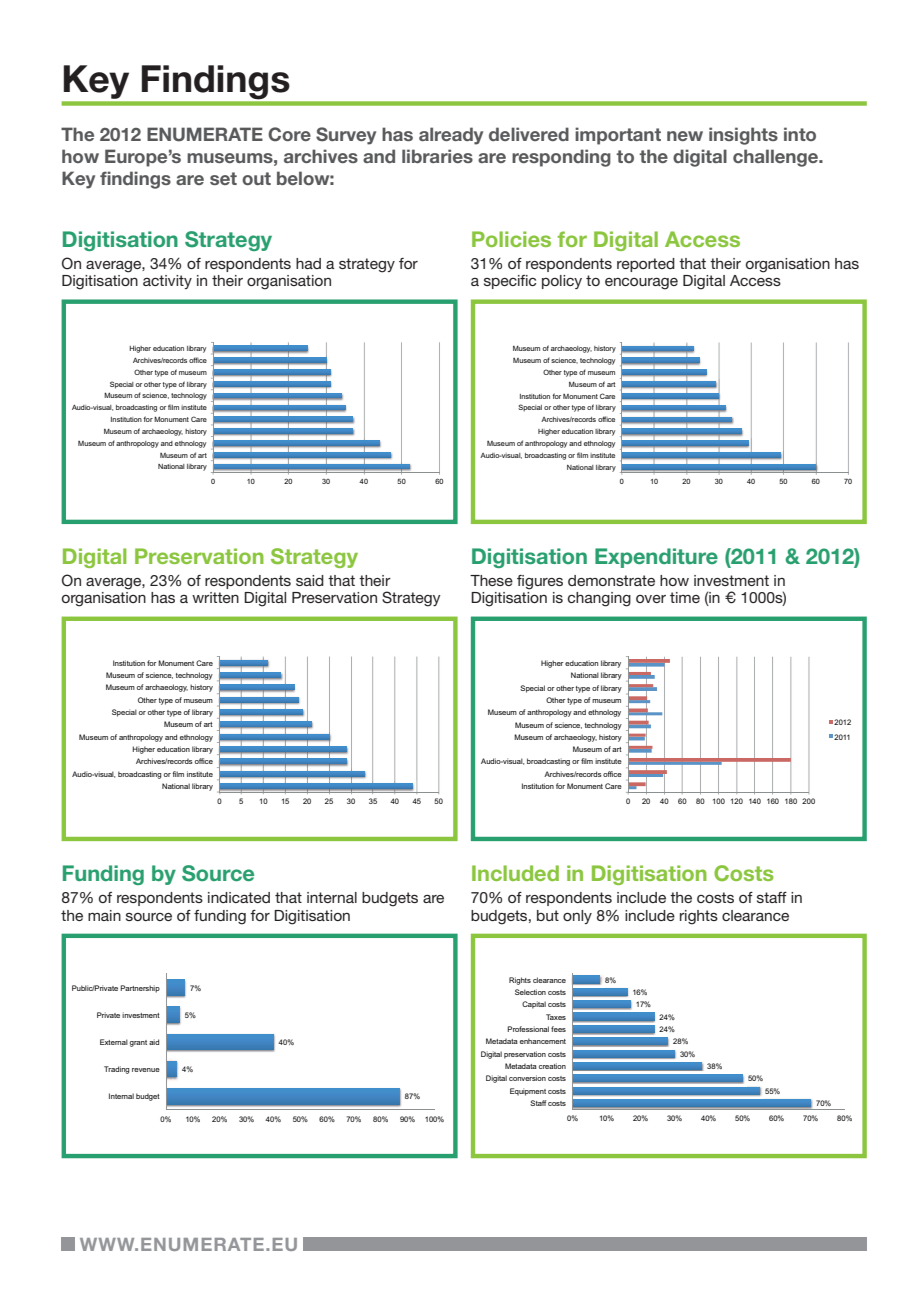  What do you see at coordinates (641, 284) in the screenshot?
I see `encourage` at bounding box center [641, 284].
